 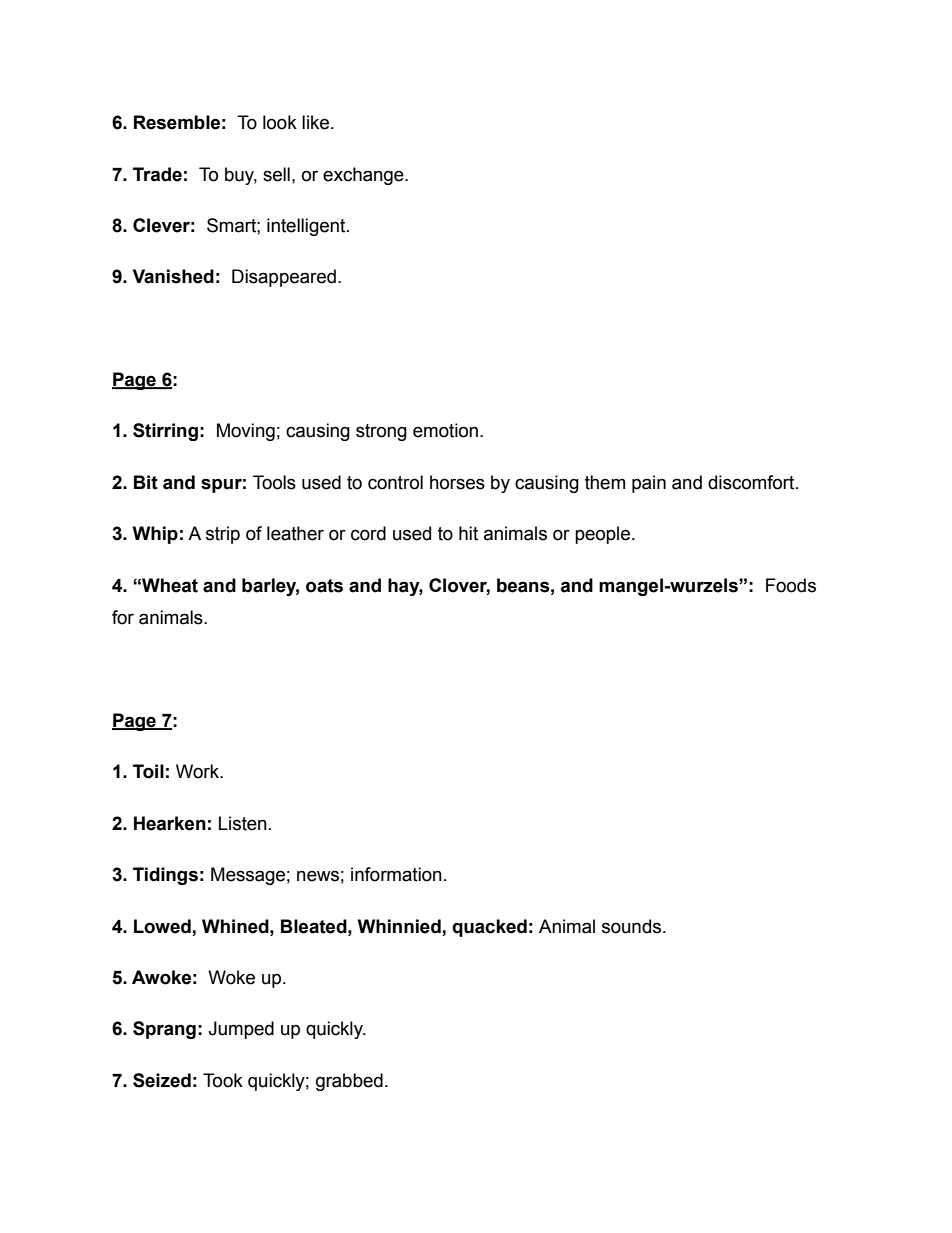 I want to click on hit, so click(x=468, y=533).
